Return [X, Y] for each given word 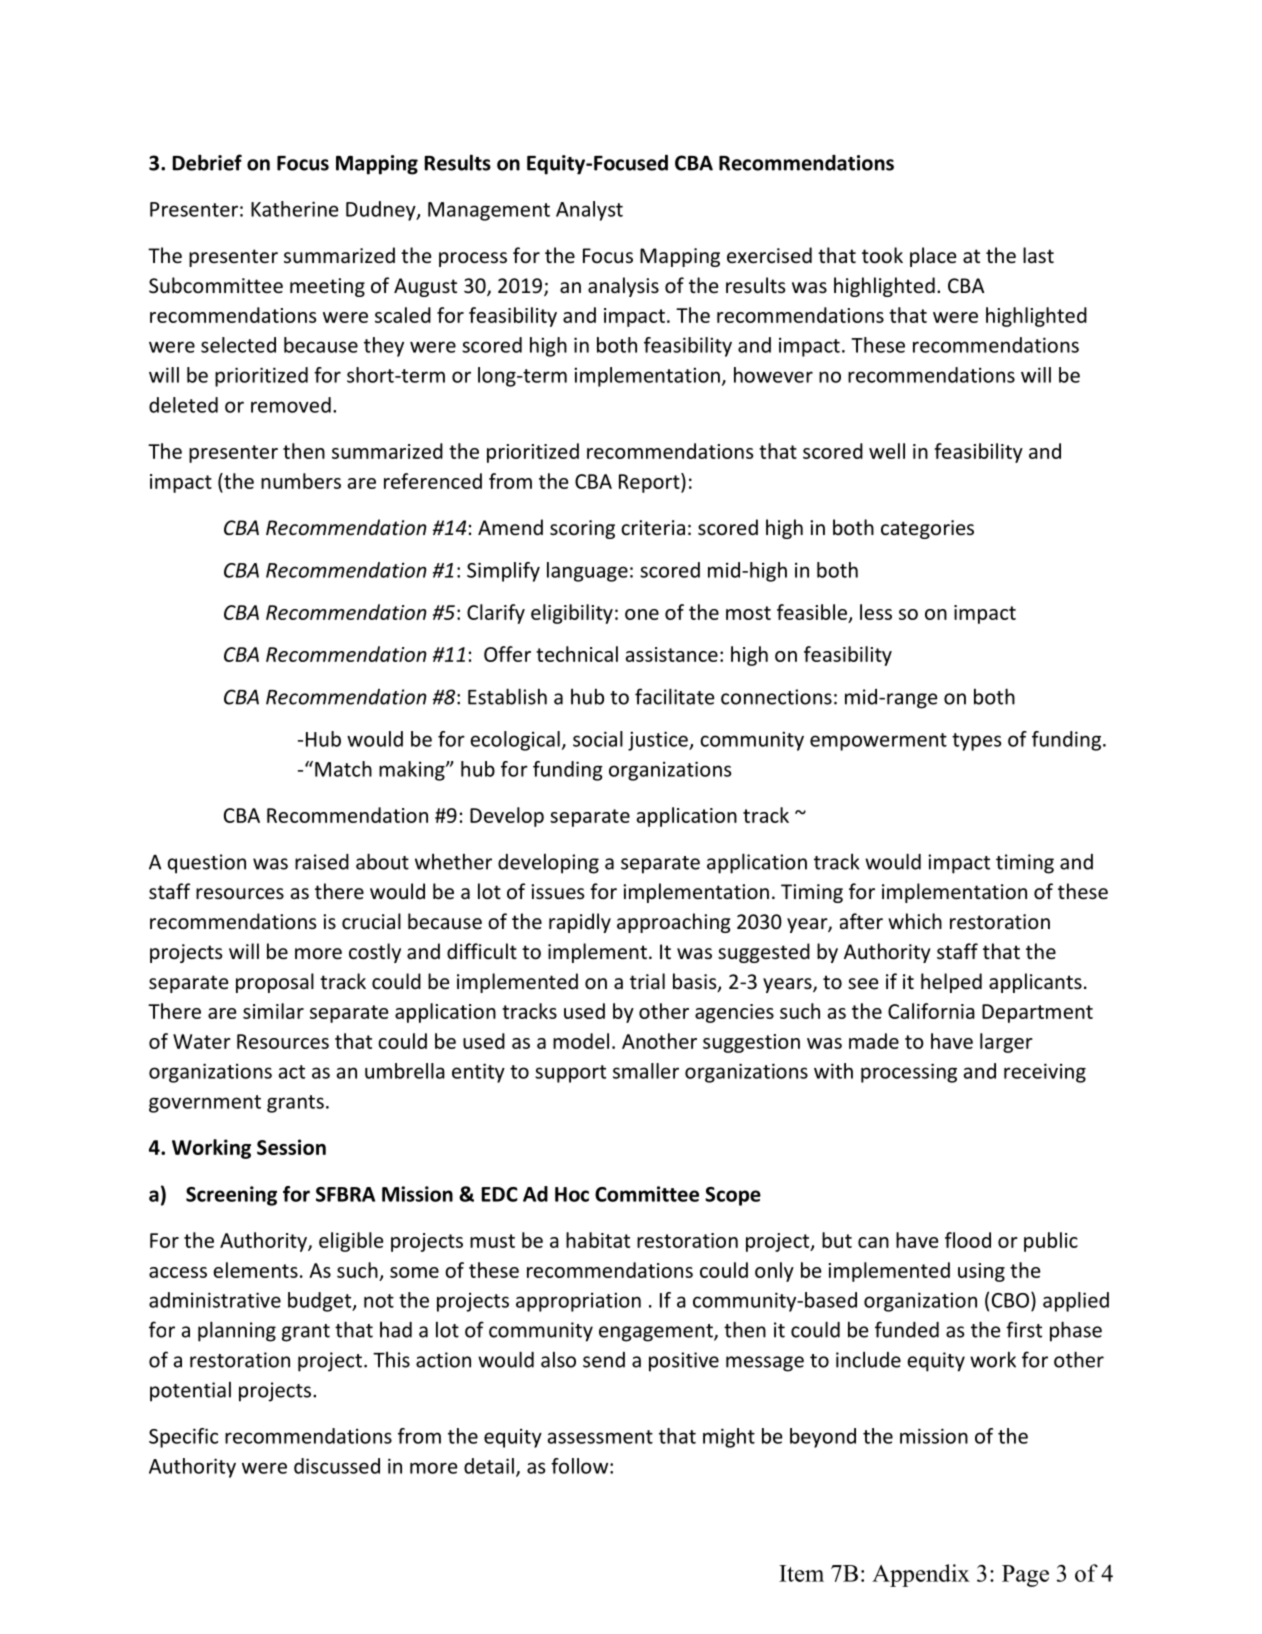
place [933, 257]
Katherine [295, 209]
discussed [337, 1466]
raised [322, 862]
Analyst [589, 211]
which [915, 921]
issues [557, 892]
